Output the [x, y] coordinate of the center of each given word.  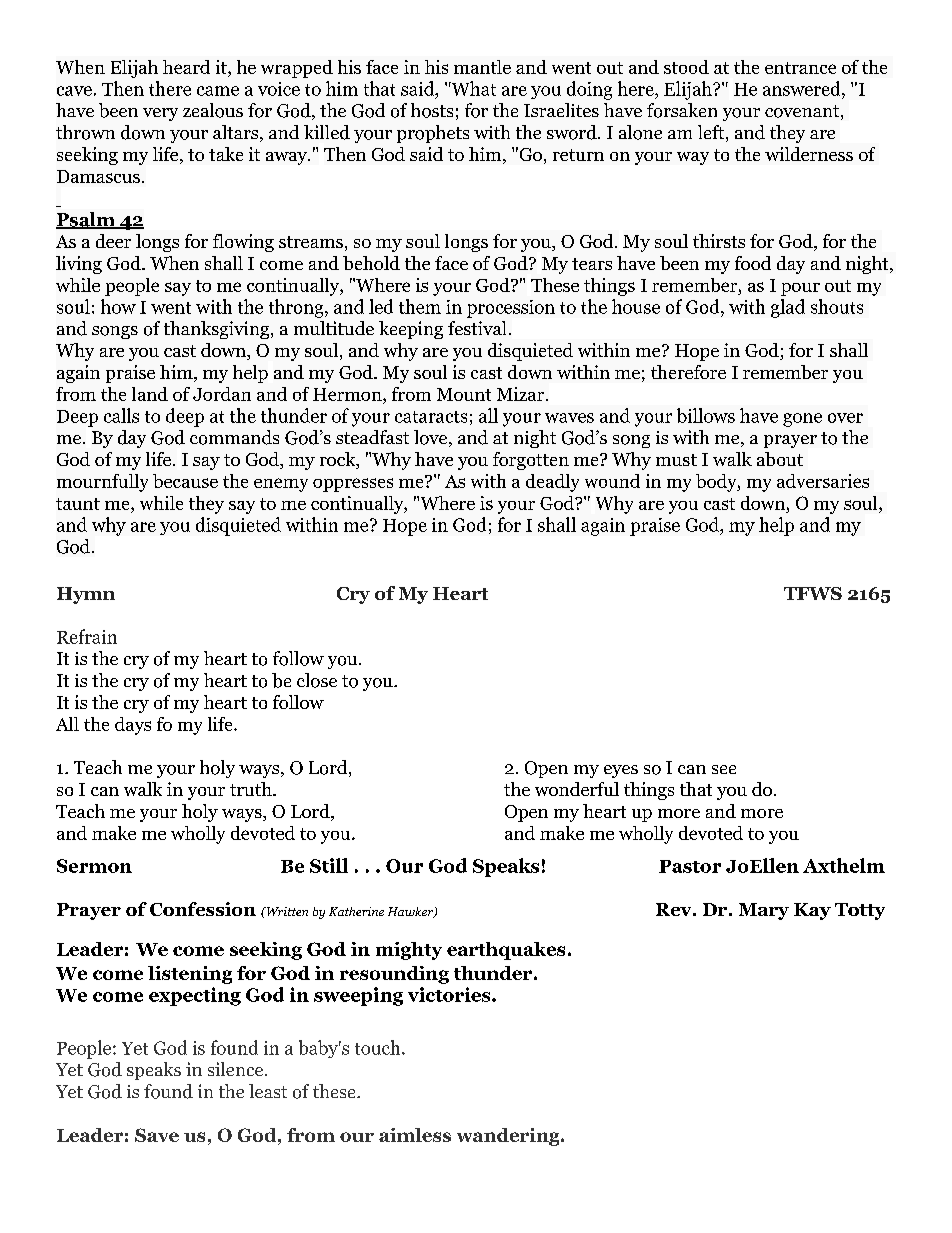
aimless [415, 1135]
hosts [432, 110]
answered [803, 88]
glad [788, 308]
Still [329, 865]
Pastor [690, 866]
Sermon [94, 866]
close [317, 680]
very [160, 114]
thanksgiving [218, 330]
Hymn [86, 595]
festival [477, 328]
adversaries [823, 481]
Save [157, 1135]
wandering [509, 1137]
